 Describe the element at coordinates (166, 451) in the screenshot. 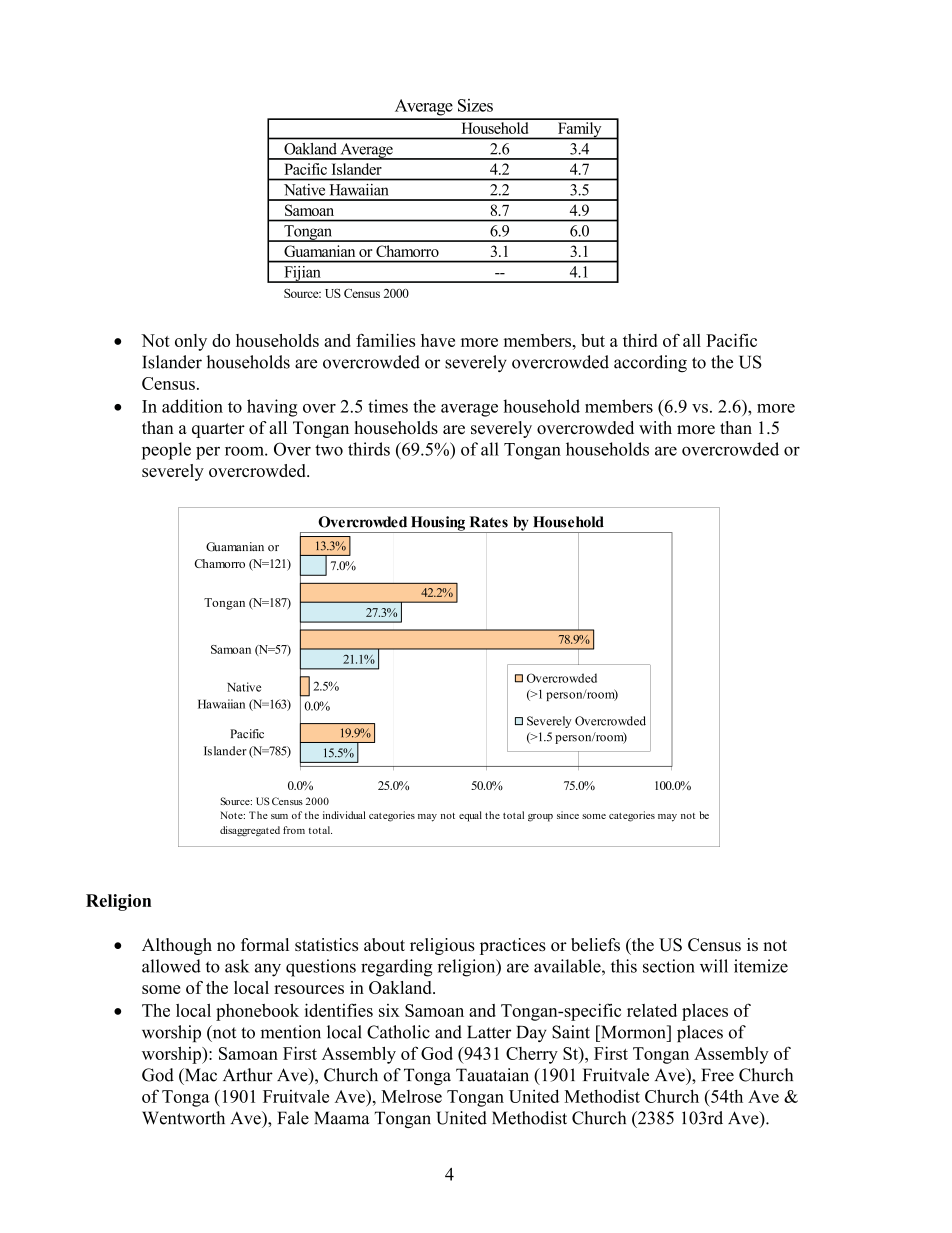

I see `people` at that location.
